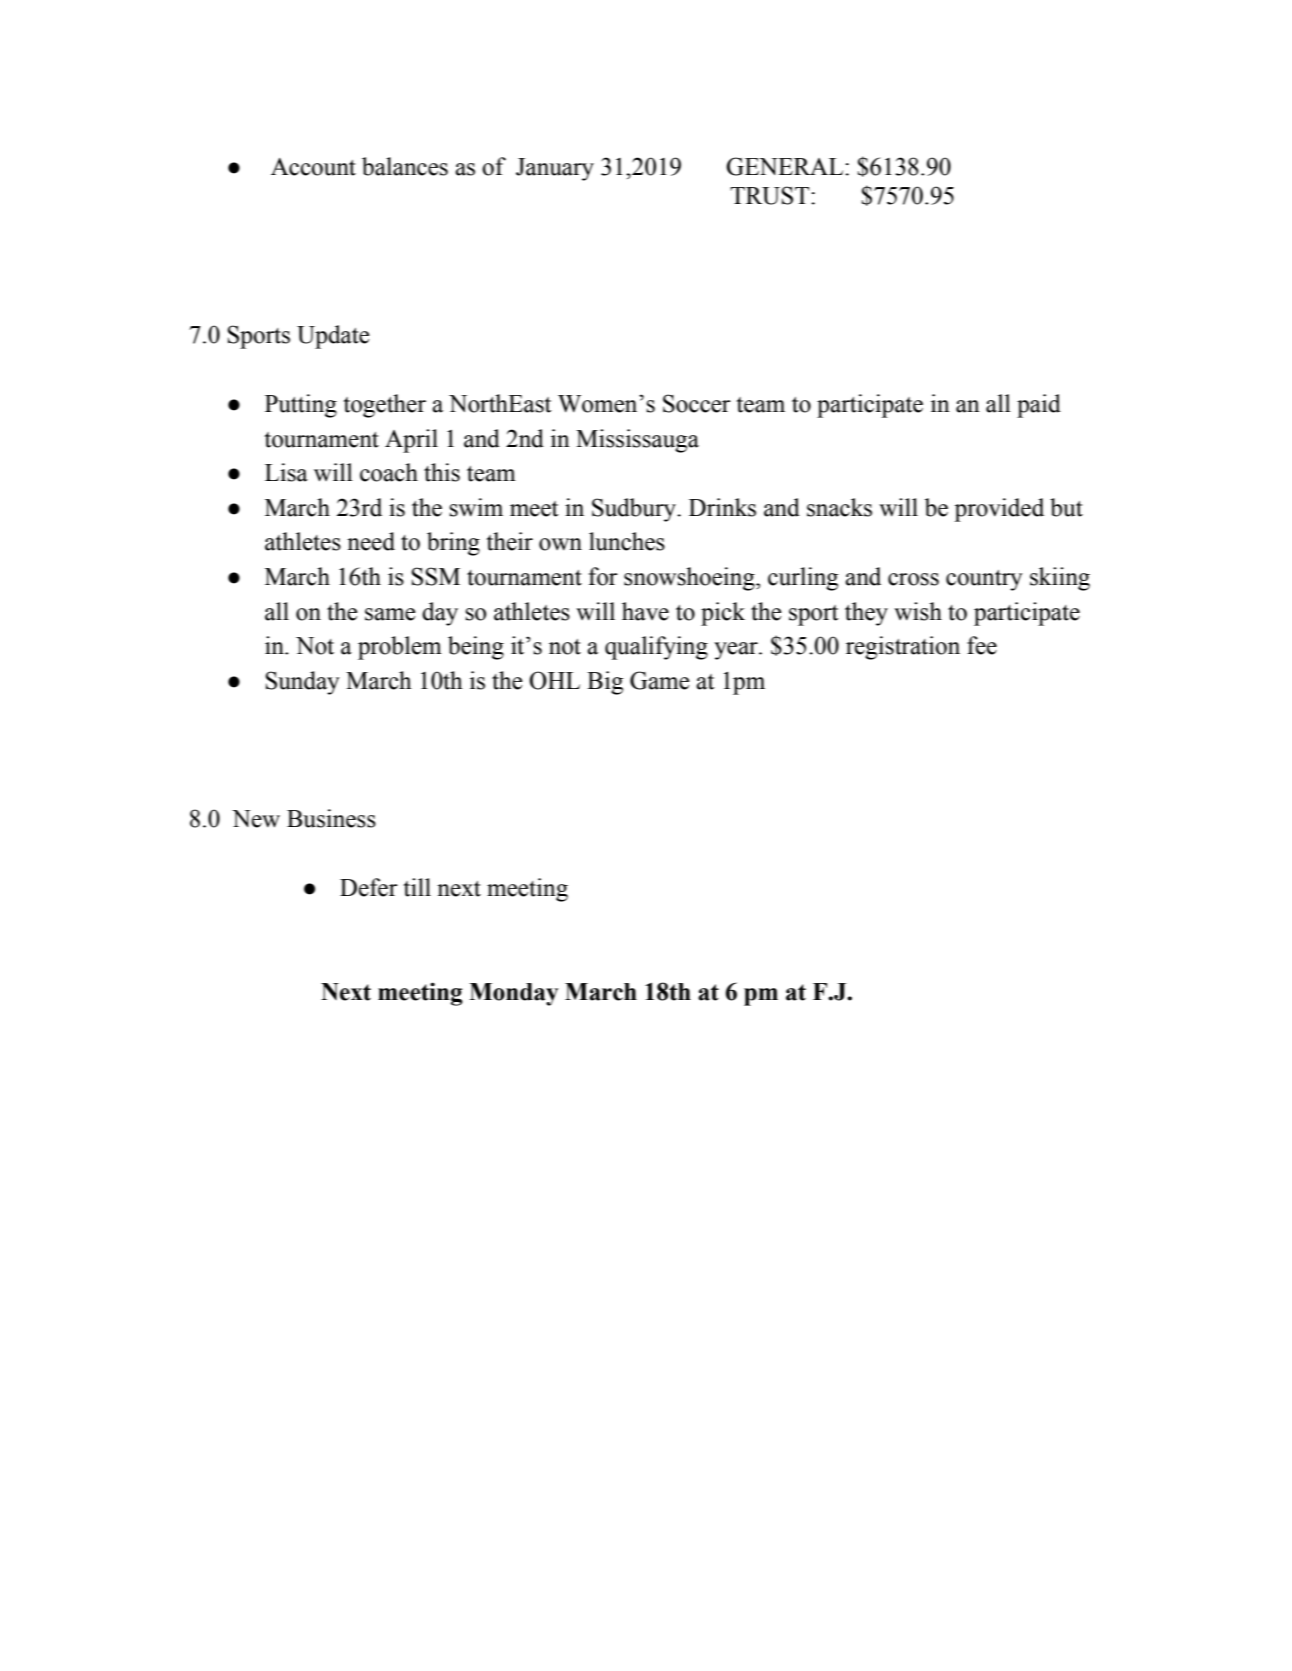 Image resolution: width=1292 pixels, height=1671 pixels. Describe the element at coordinates (697, 403) in the page. I see `Soccer` at that location.
